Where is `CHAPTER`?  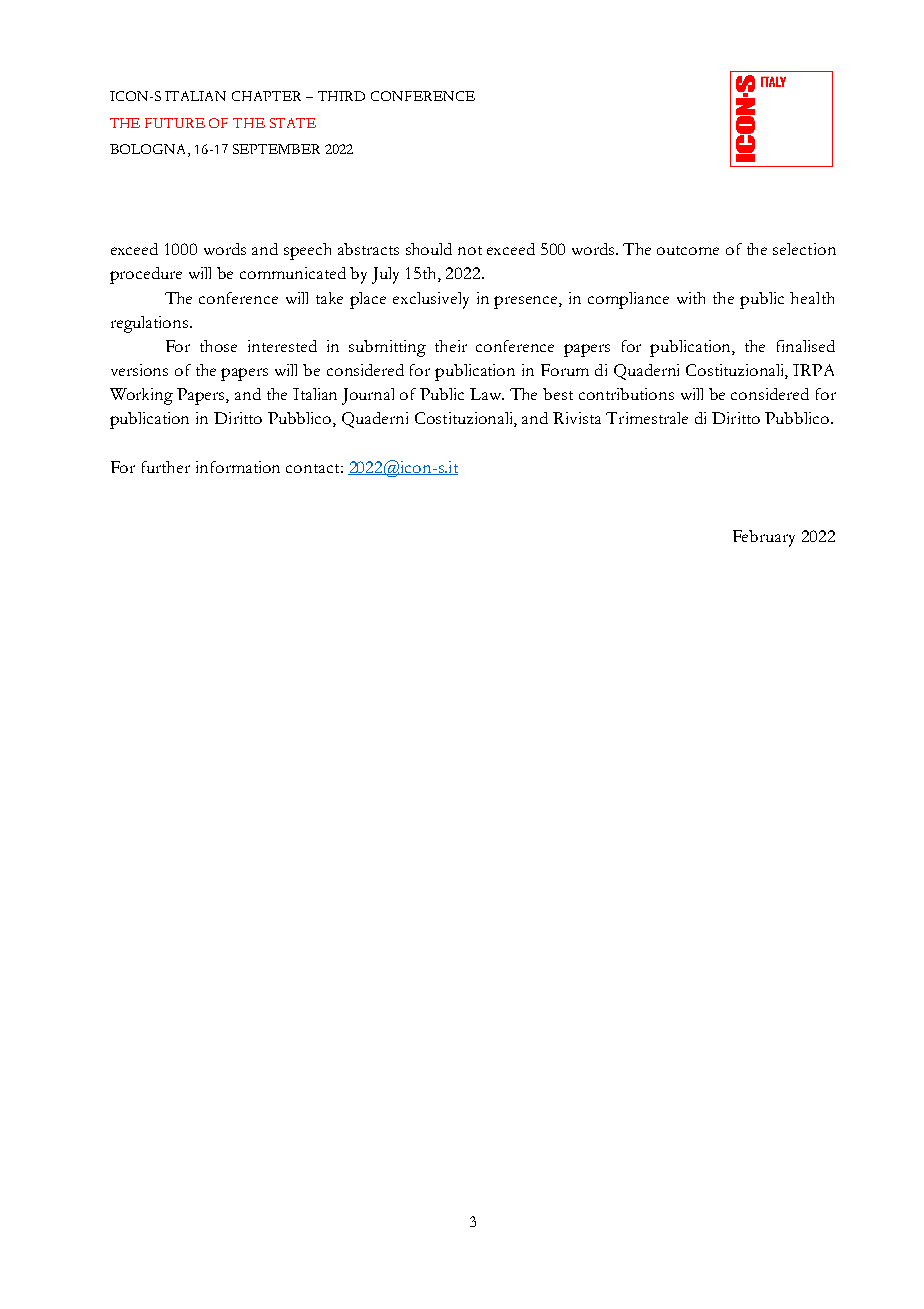
CHAPTER is located at coordinates (266, 96).
